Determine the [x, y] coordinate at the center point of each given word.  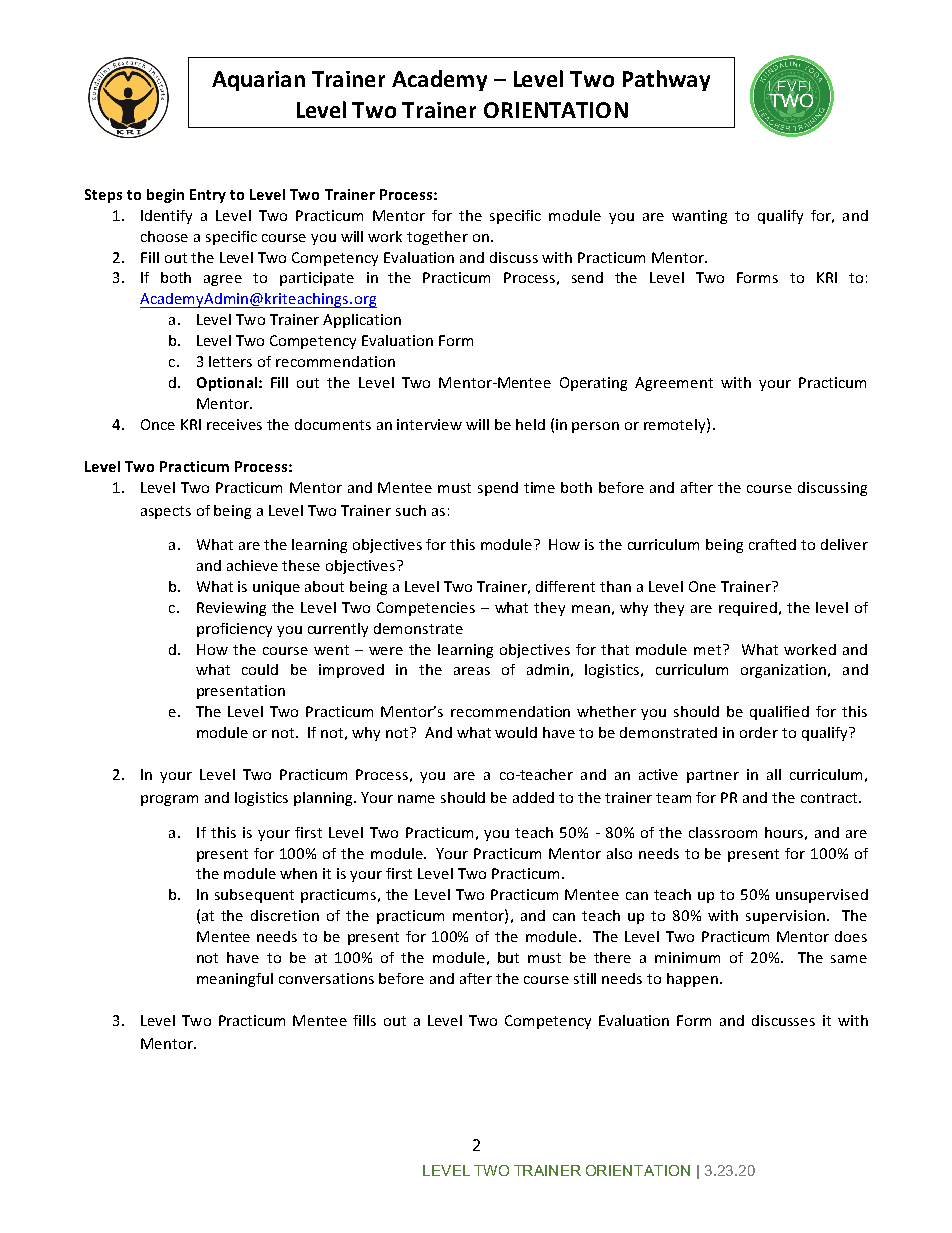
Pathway [666, 80]
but [508, 957]
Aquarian [258, 81]
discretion [285, 915]
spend [498, 489]
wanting [699, 217]
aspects [166, 512]
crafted [772, 544]
